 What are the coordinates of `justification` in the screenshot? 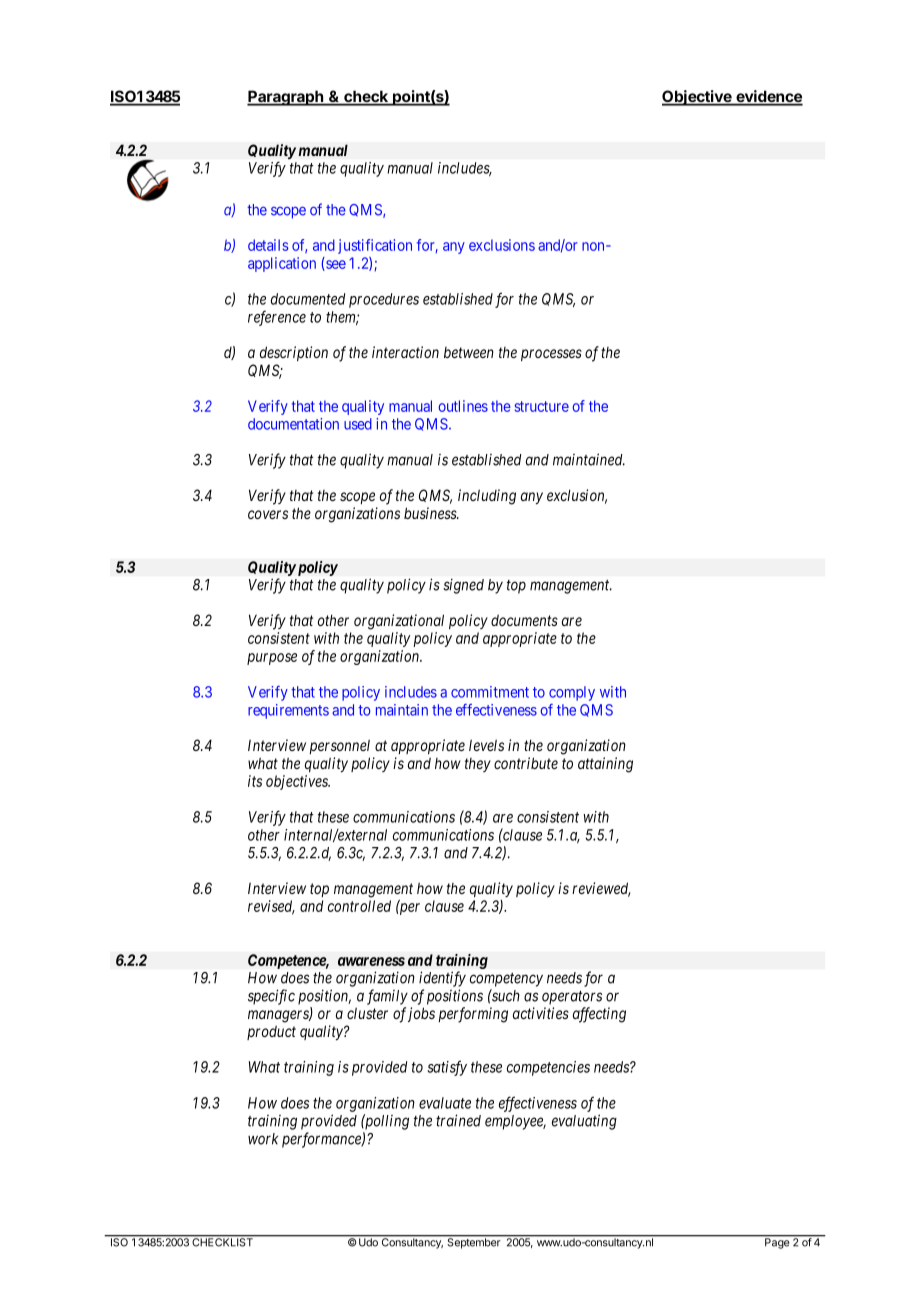 It's located at (375, 246).
